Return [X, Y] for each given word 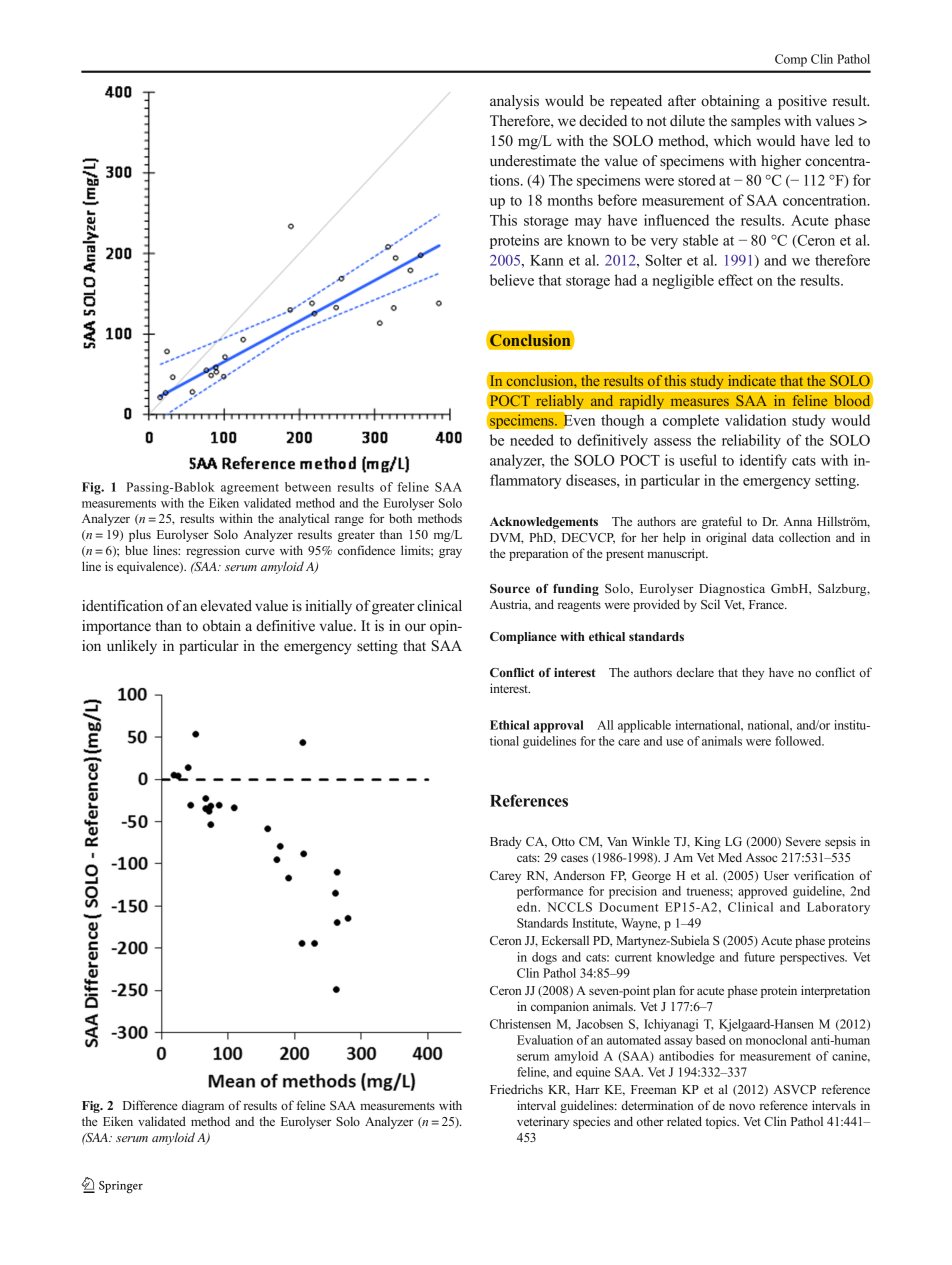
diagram [203, 1106]
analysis [514, 102]
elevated [226, 605]
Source [510, 589]
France [767, 604]
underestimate [533, 160]
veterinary [543, 1122]
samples [756, 122]
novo [742, 1107]
